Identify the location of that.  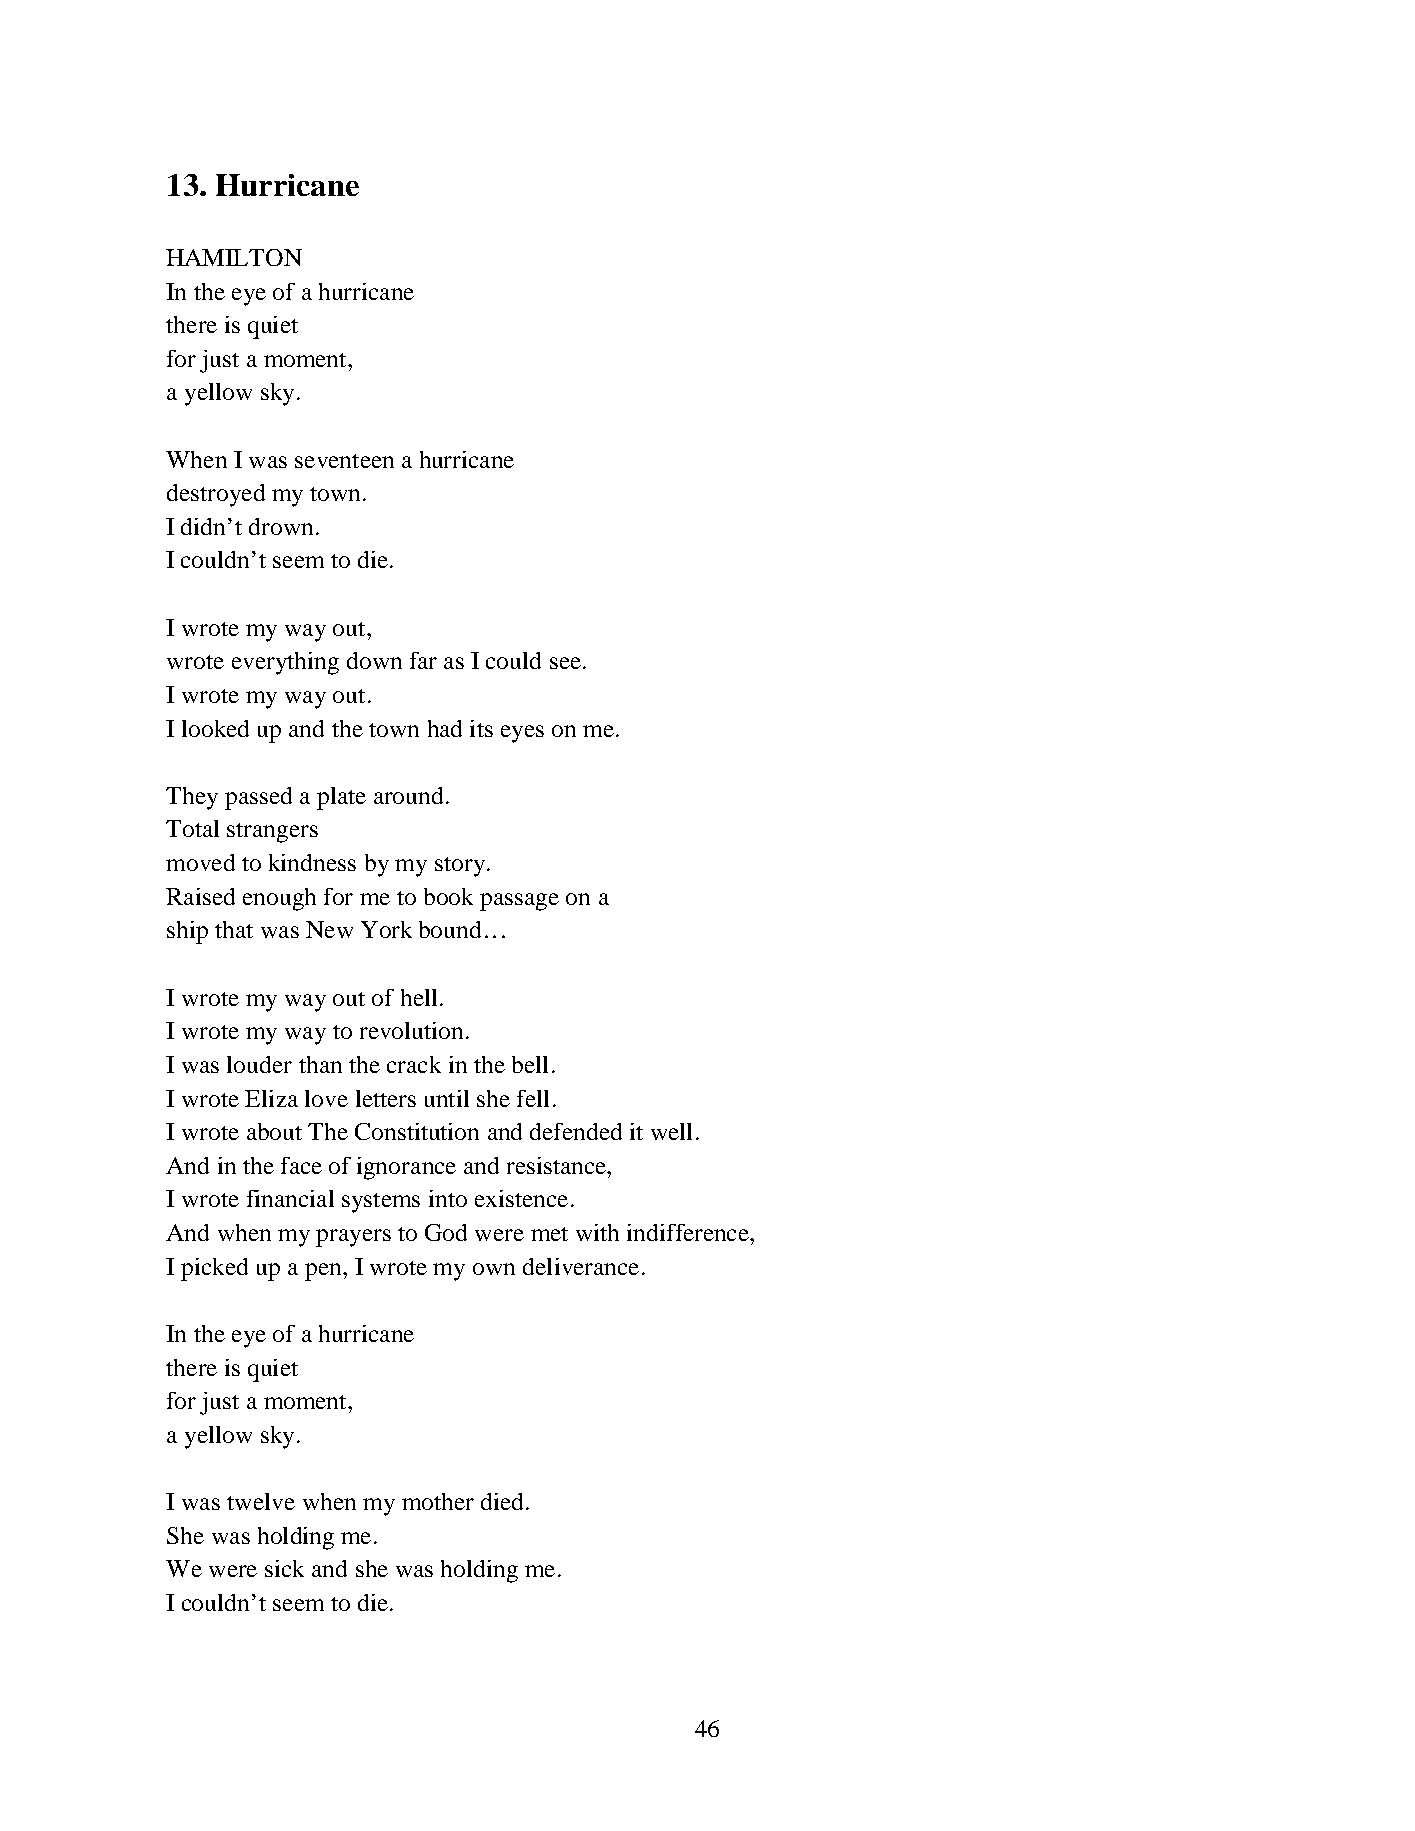
(234, 929).
